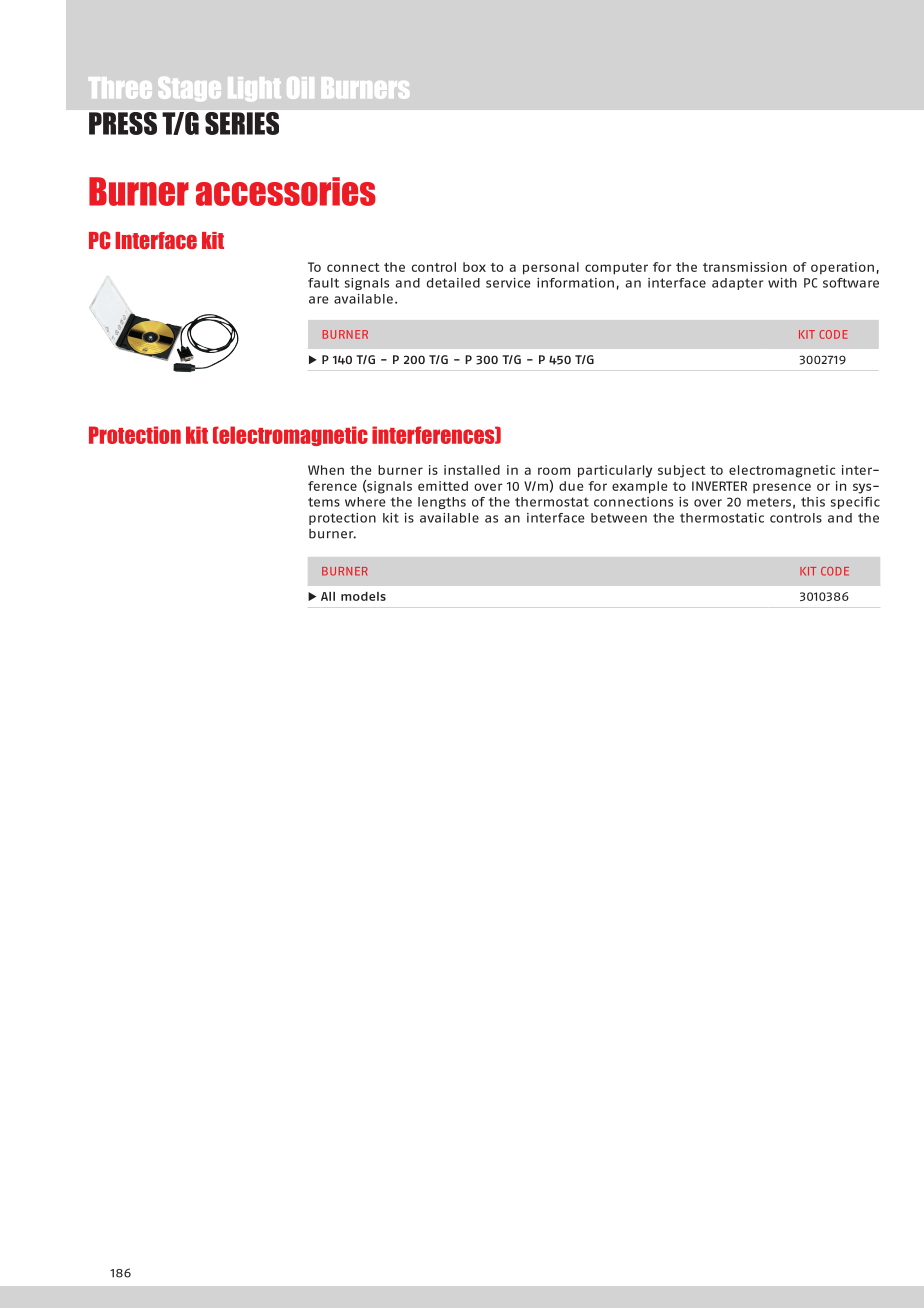 The image size is (924, 1308). I want to click on box, so click(474, 267).
